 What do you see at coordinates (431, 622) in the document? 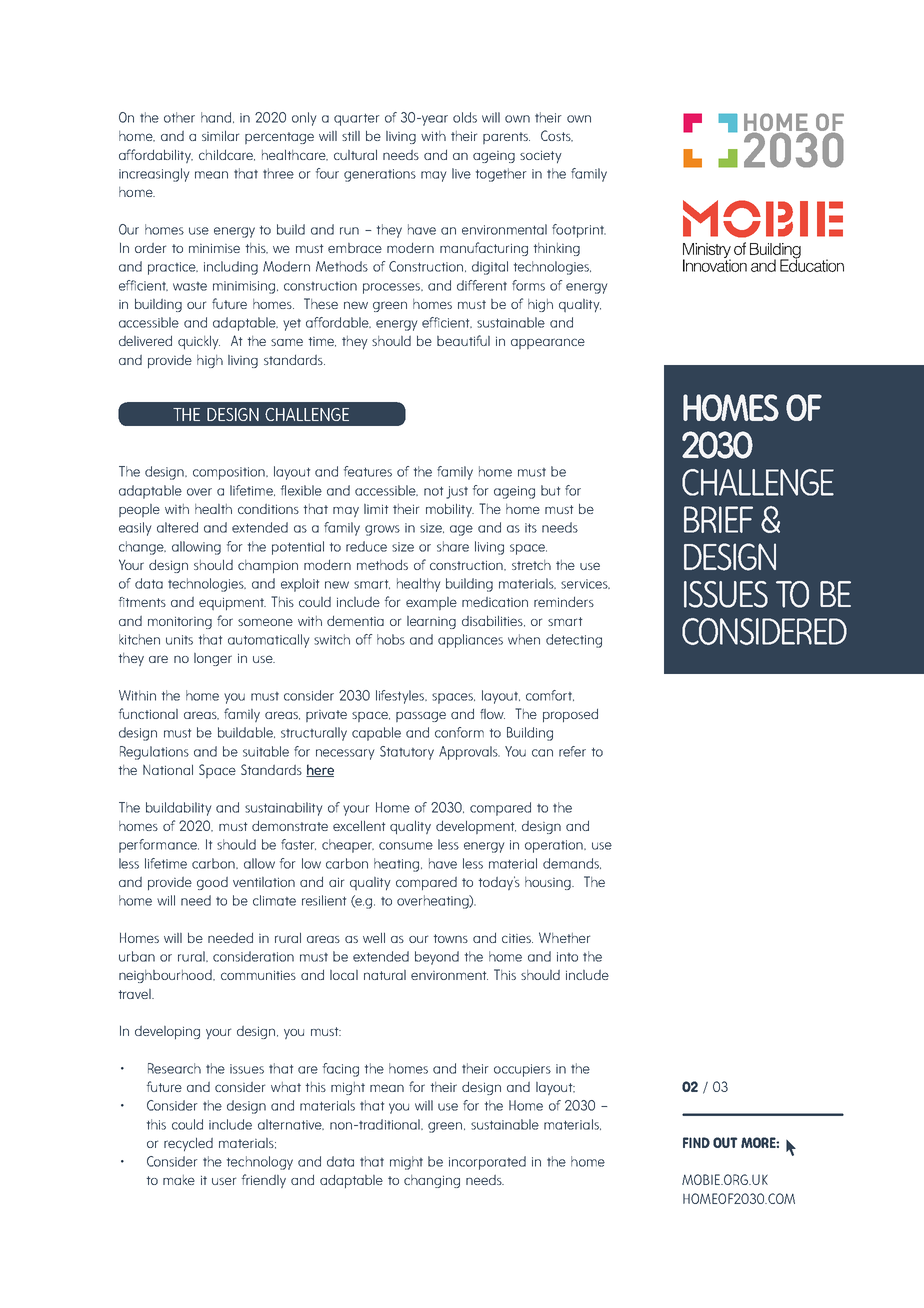
I see `learning` at bounding box center [431, 622].
